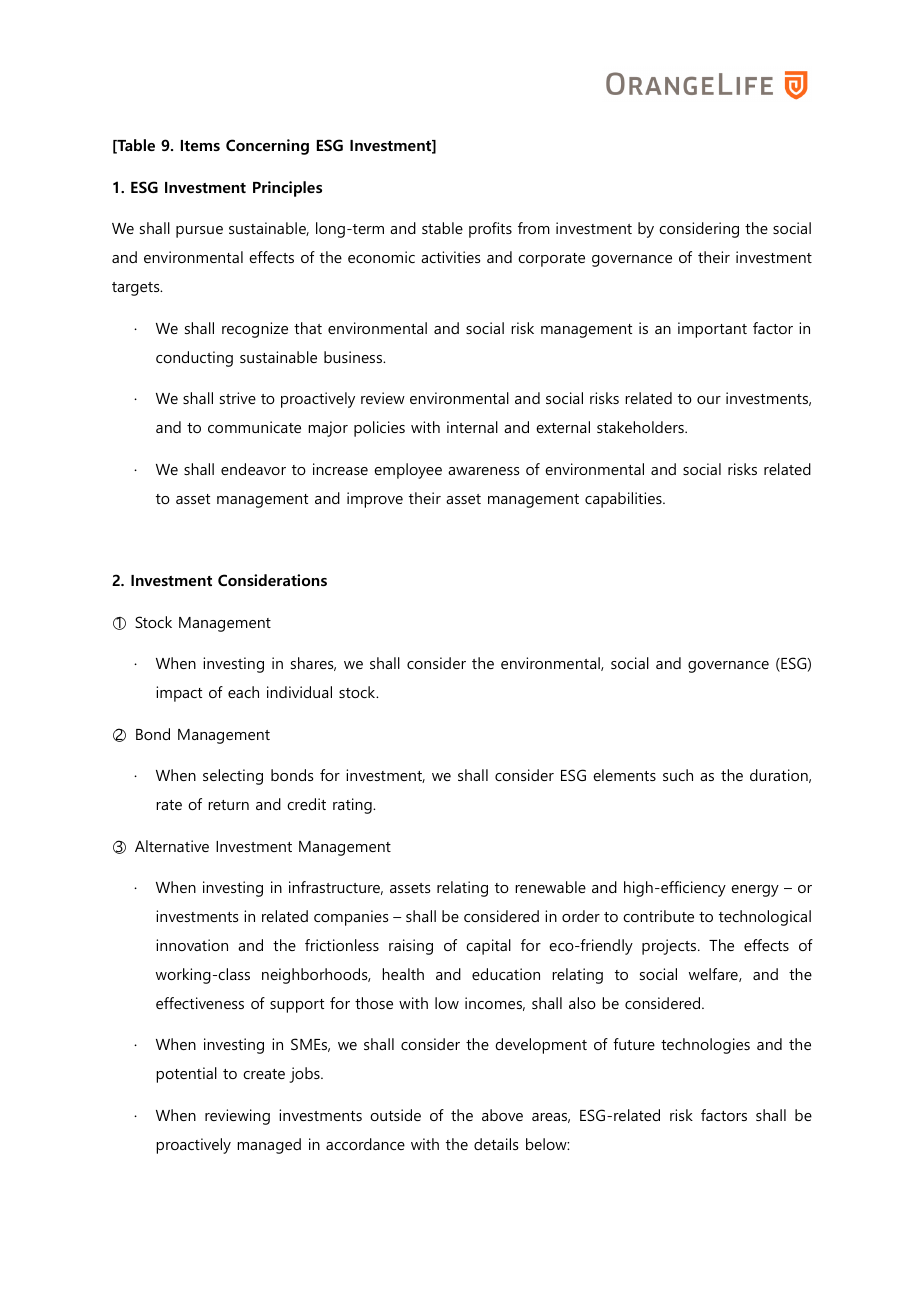  What do you see at coordinates (172, 846) in the screenshot?
I see `Alternative` at bounding box center [172, 846].
